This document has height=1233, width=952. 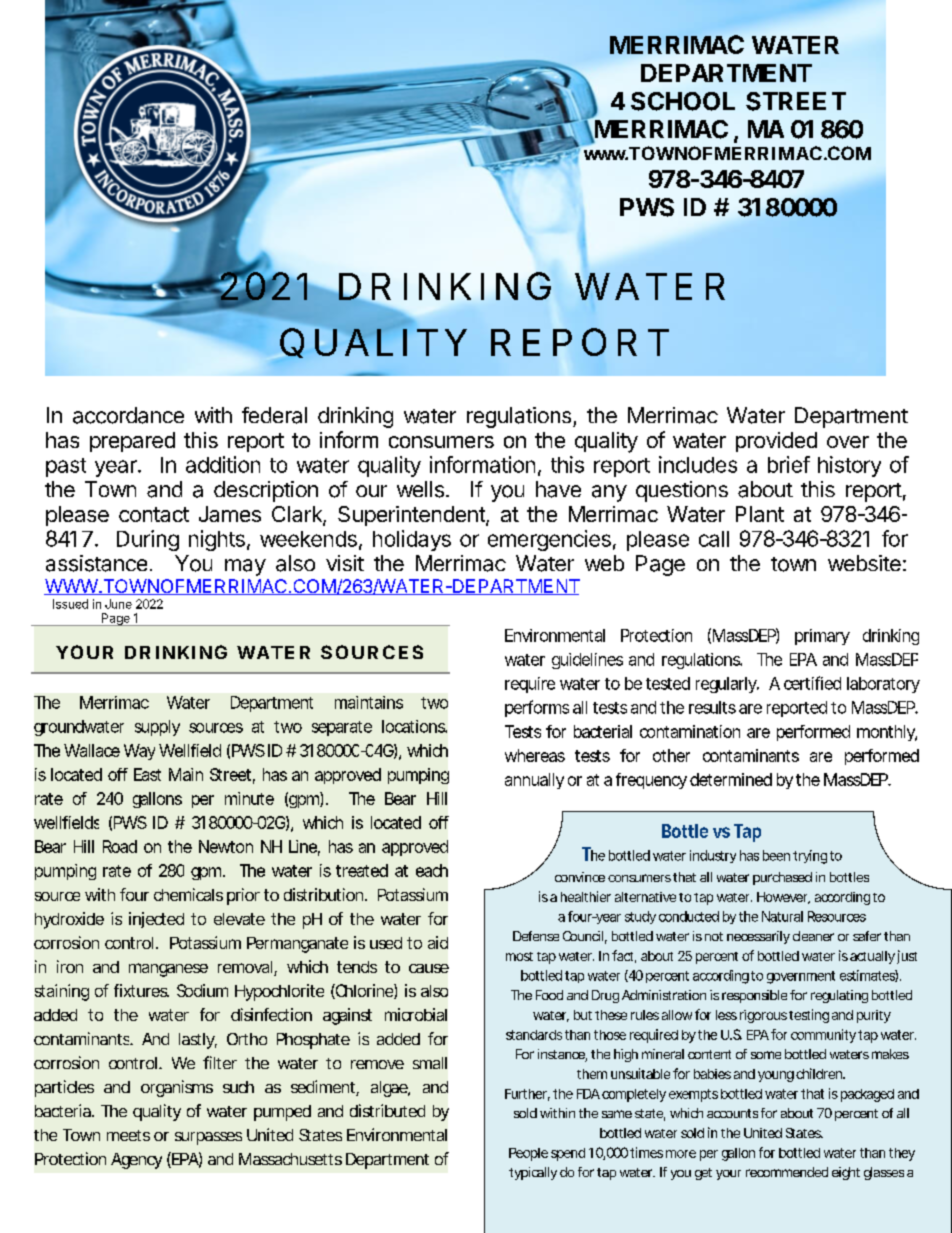 I want to click on whereas, so click(x=535, y=755).
